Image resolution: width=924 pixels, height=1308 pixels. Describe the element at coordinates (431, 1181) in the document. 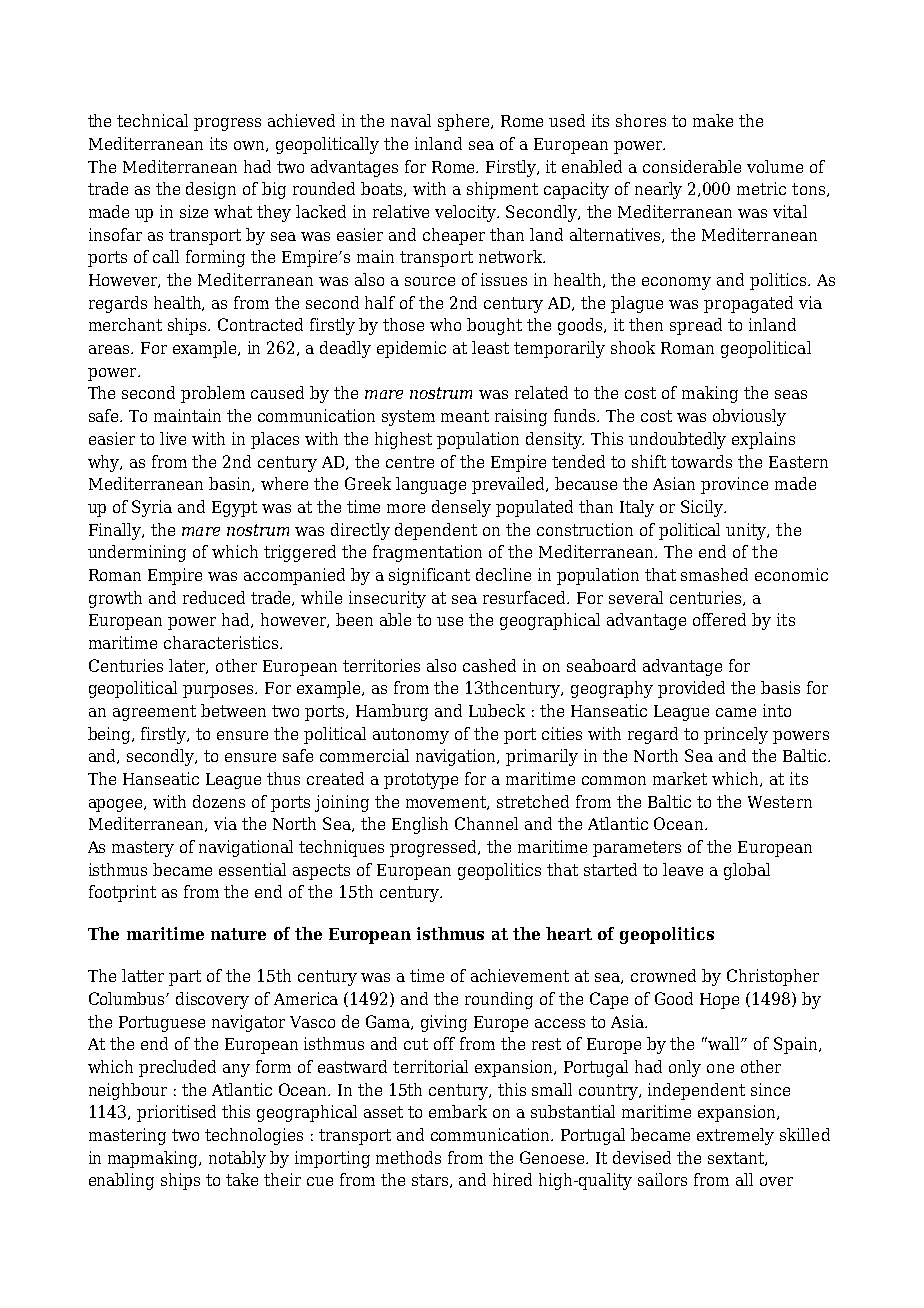

I see `stars` at that location.
